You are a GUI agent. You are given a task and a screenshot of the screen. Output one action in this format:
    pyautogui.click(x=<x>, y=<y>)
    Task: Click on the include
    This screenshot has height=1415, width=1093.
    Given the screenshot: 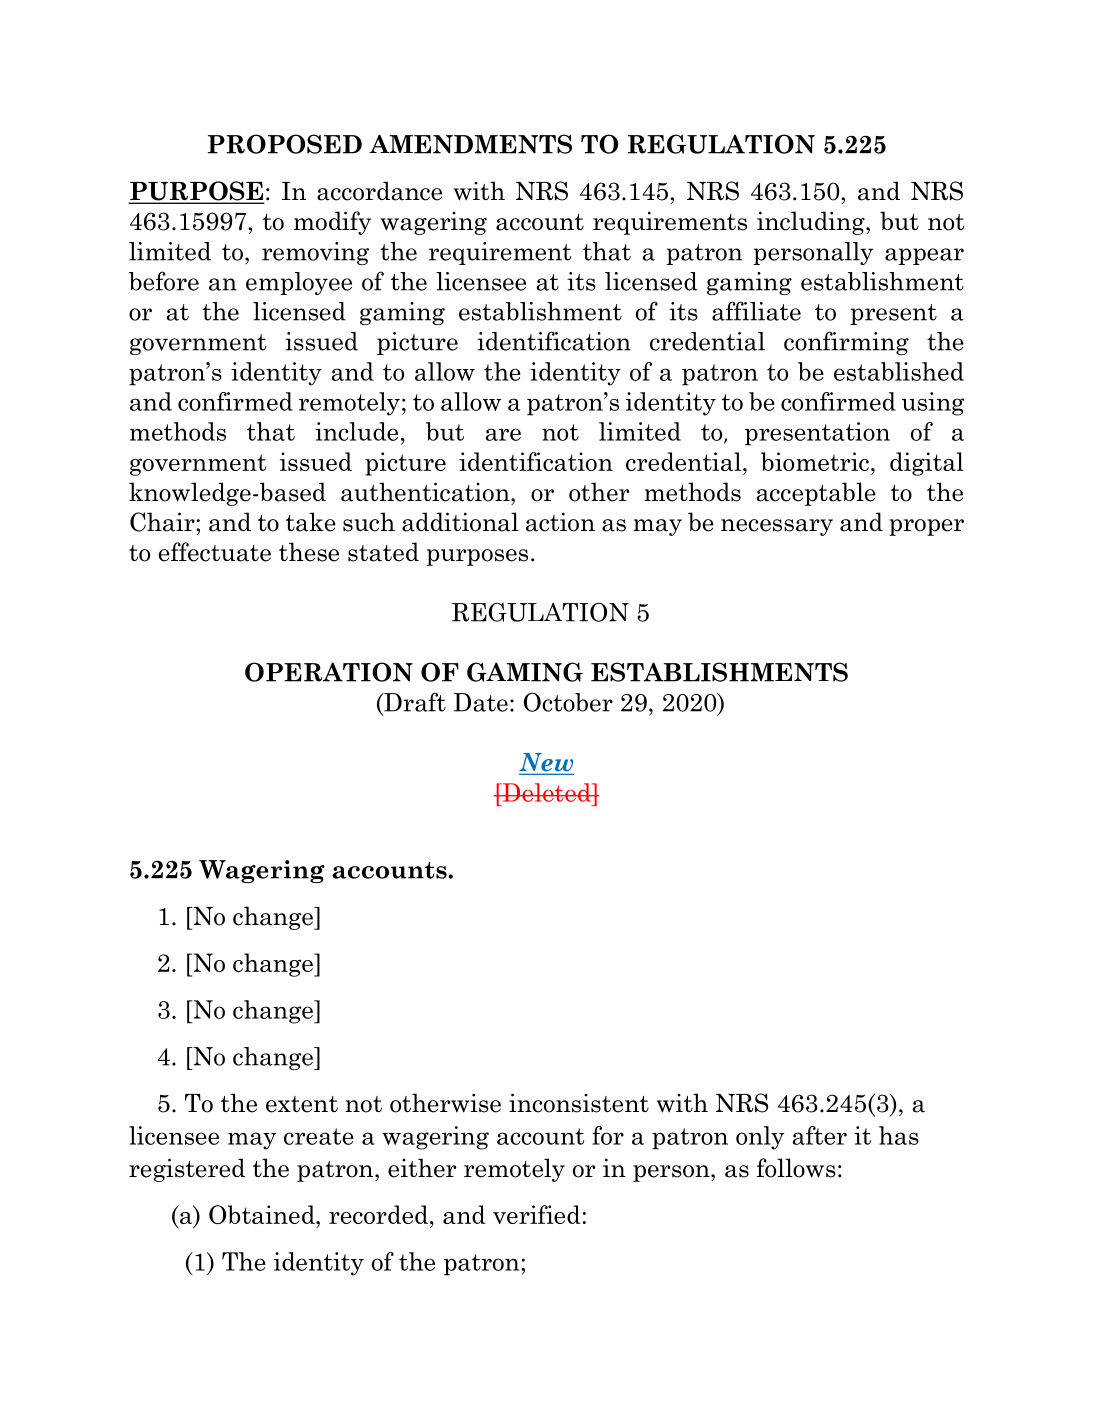 What is the action you would take?
    pyautogui.click(x=356, y=431)
